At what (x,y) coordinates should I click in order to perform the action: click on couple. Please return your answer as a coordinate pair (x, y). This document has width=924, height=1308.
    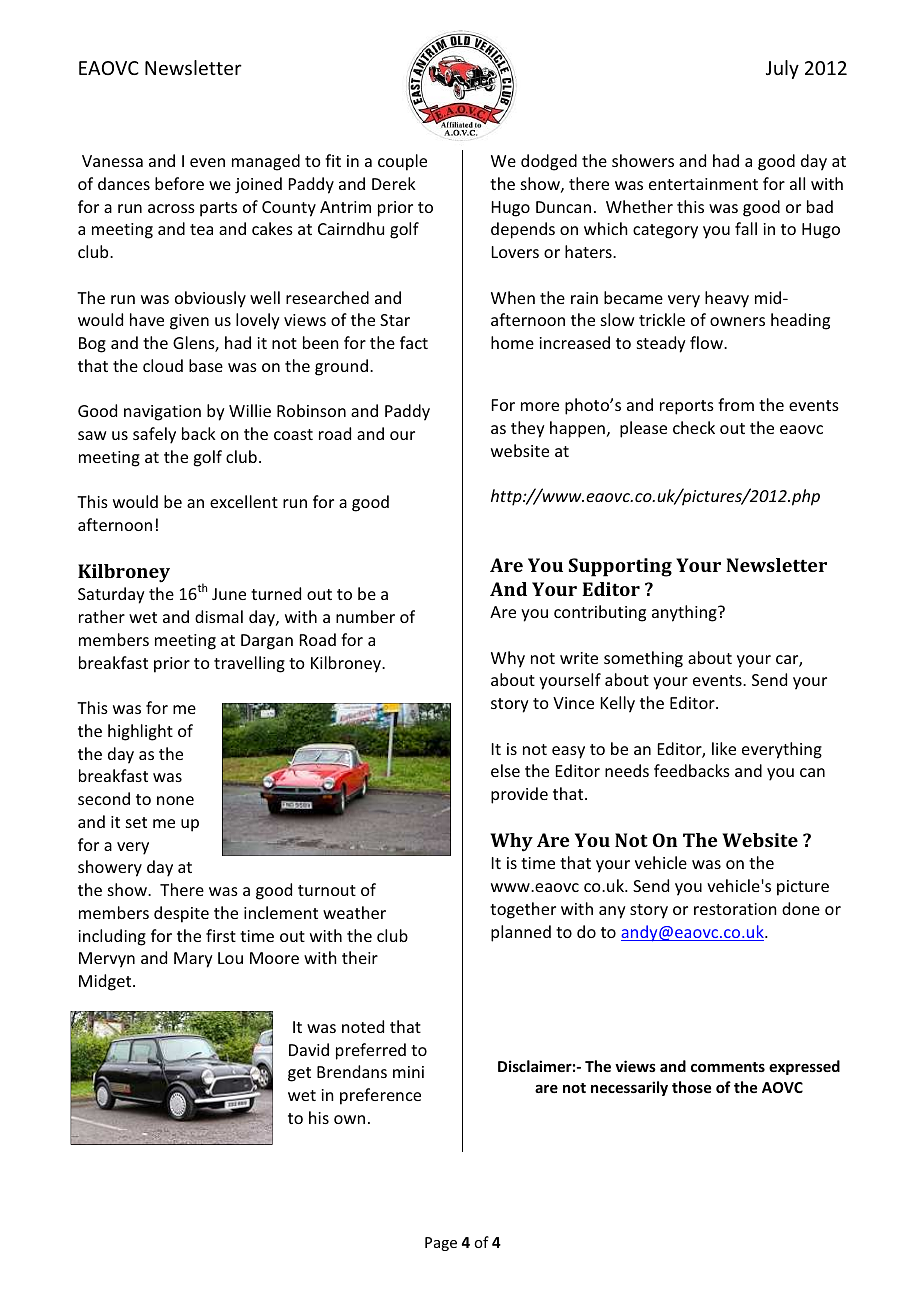
    Looking at the image, I should click on (402, 162).
